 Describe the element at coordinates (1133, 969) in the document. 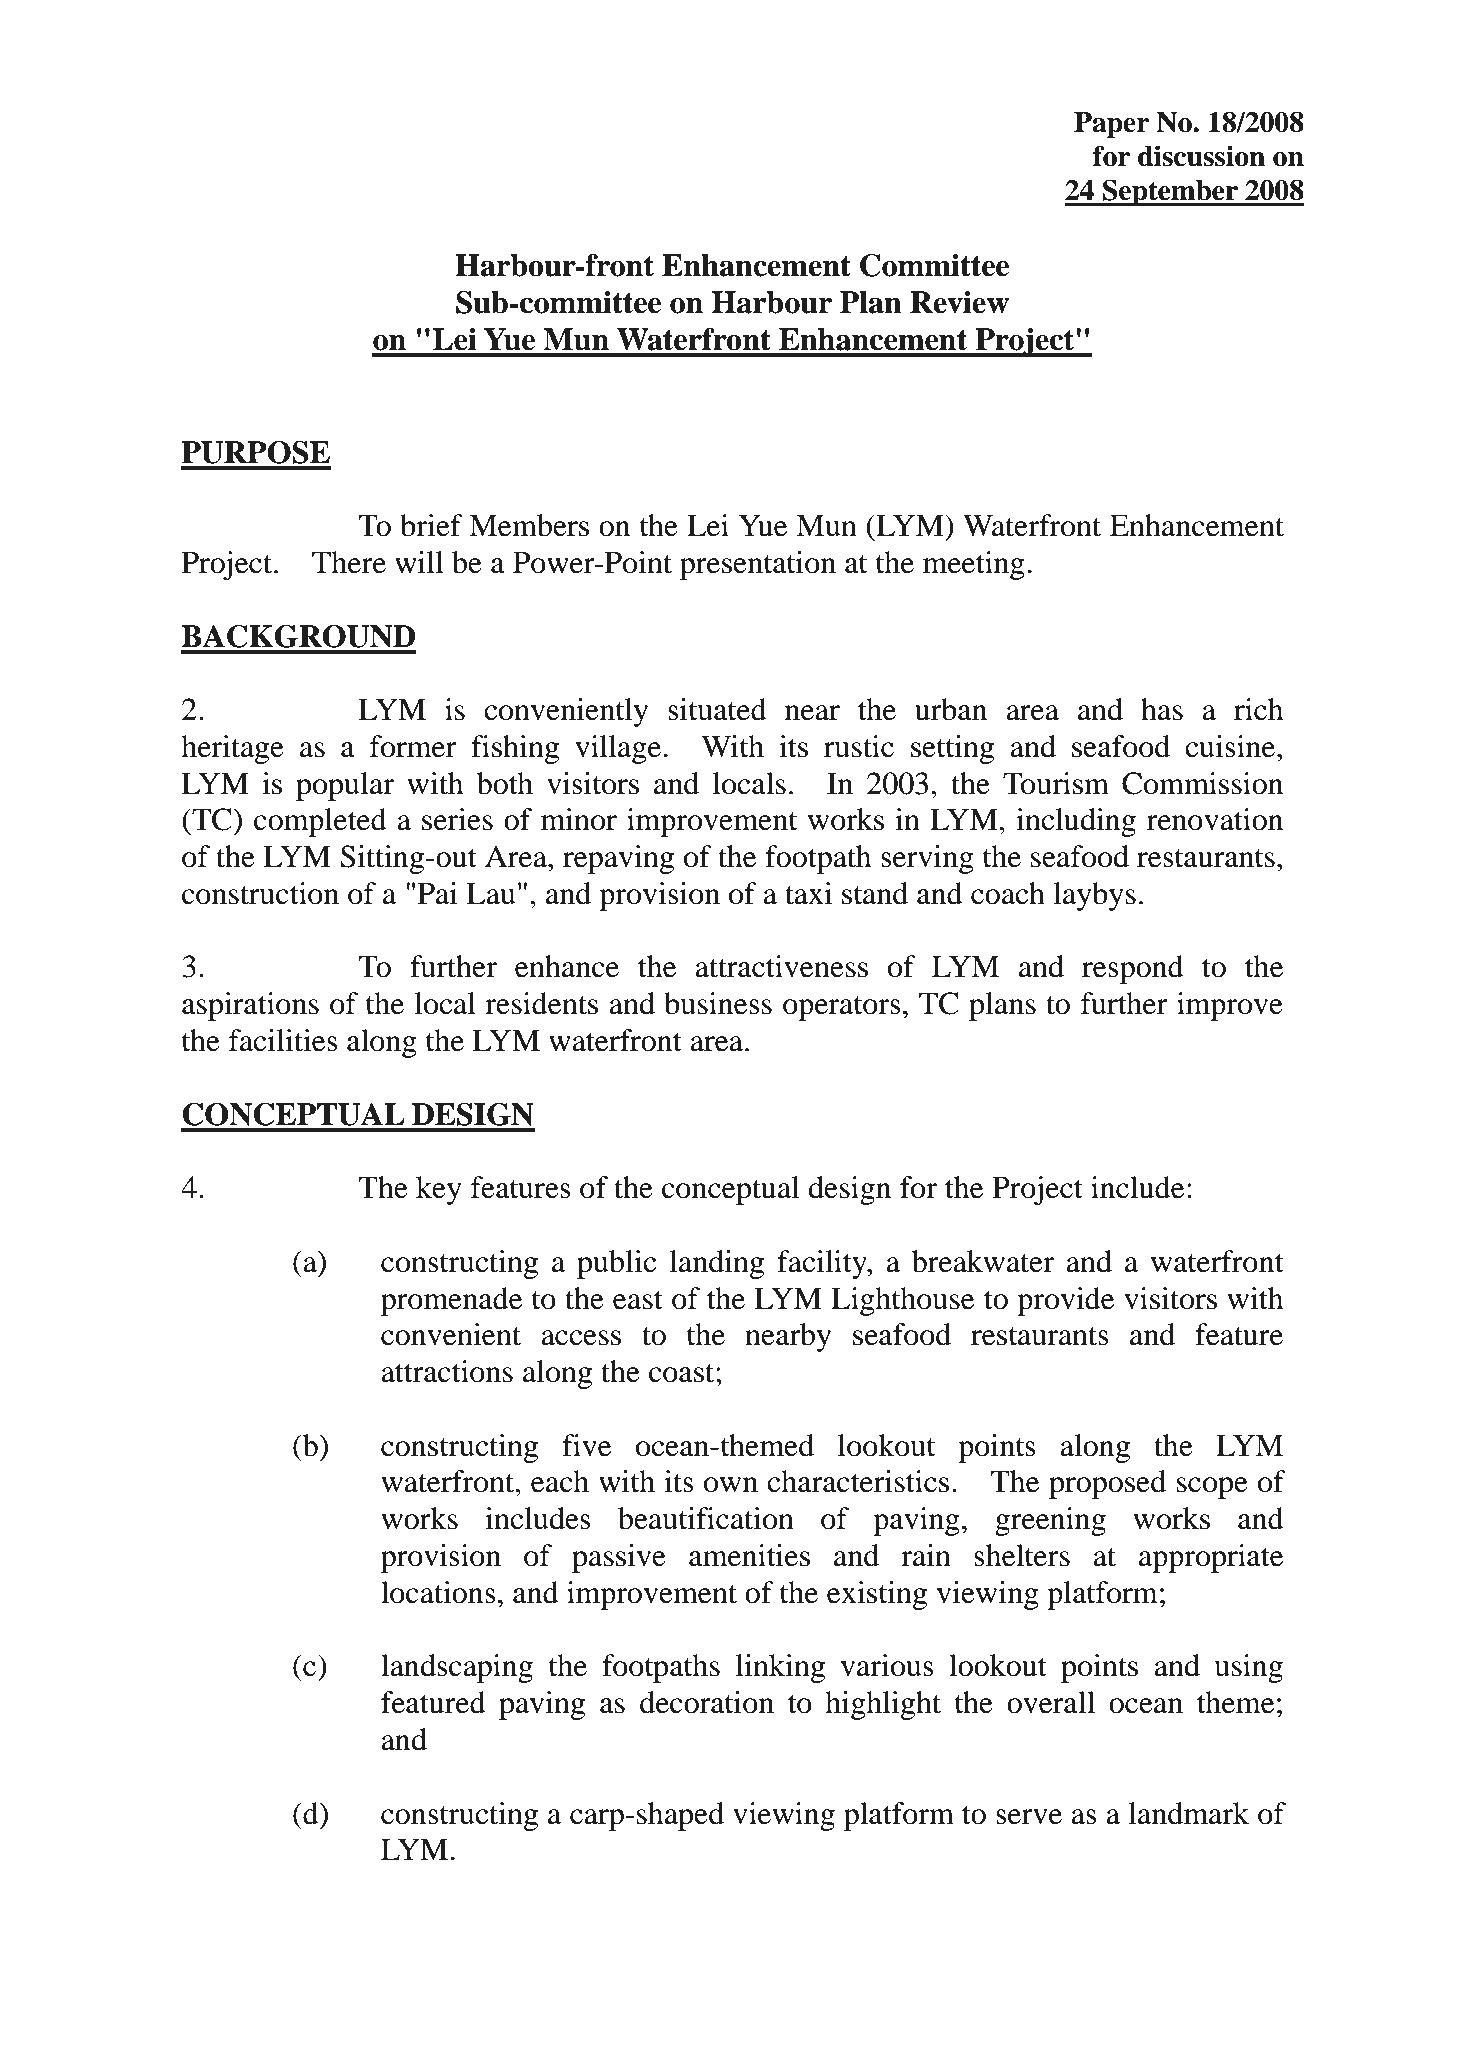

I see `respond` at that location.
